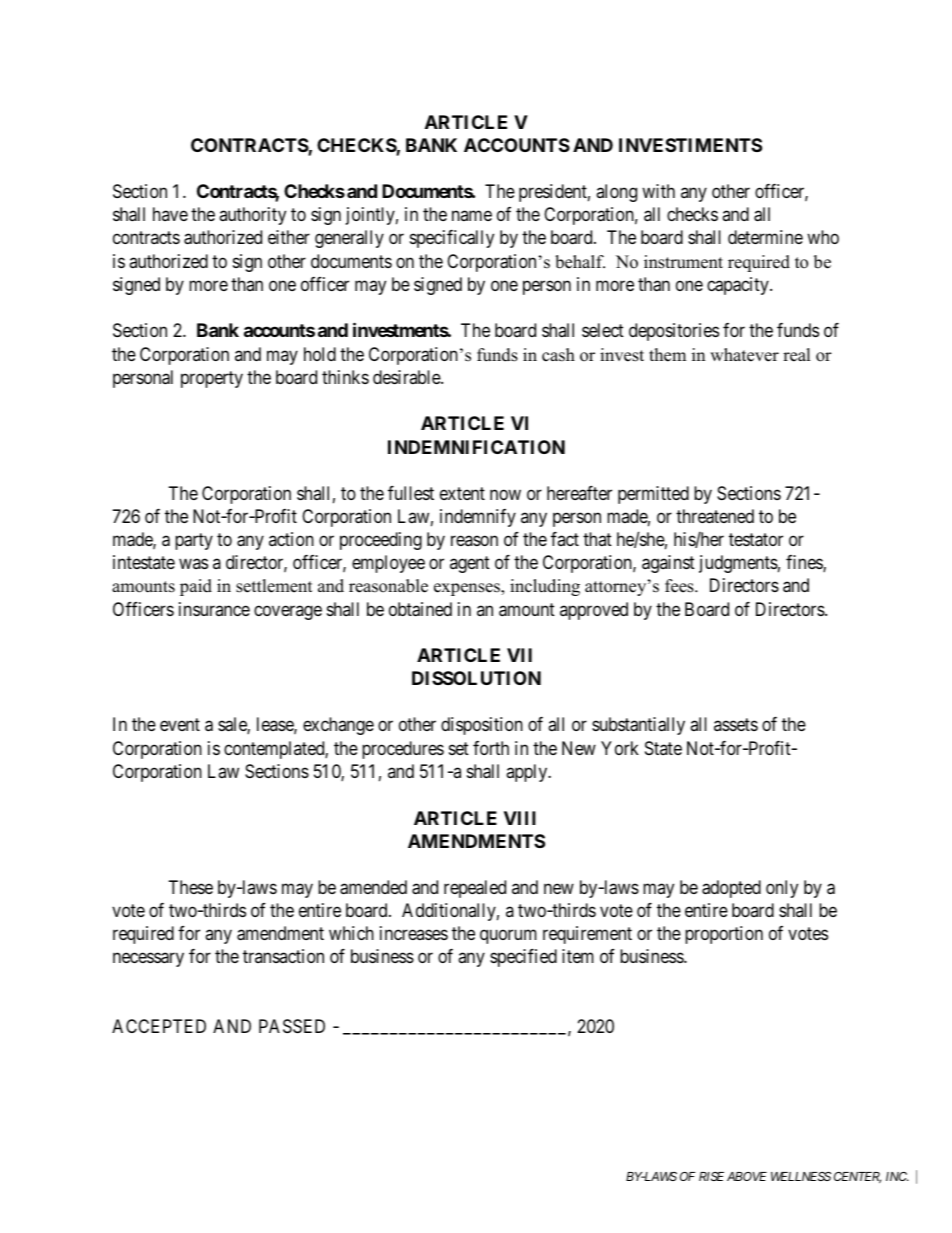 Image resolution: width=952 pixels, height=1233 pixels. I want to click on determine, so click(765, 237).
